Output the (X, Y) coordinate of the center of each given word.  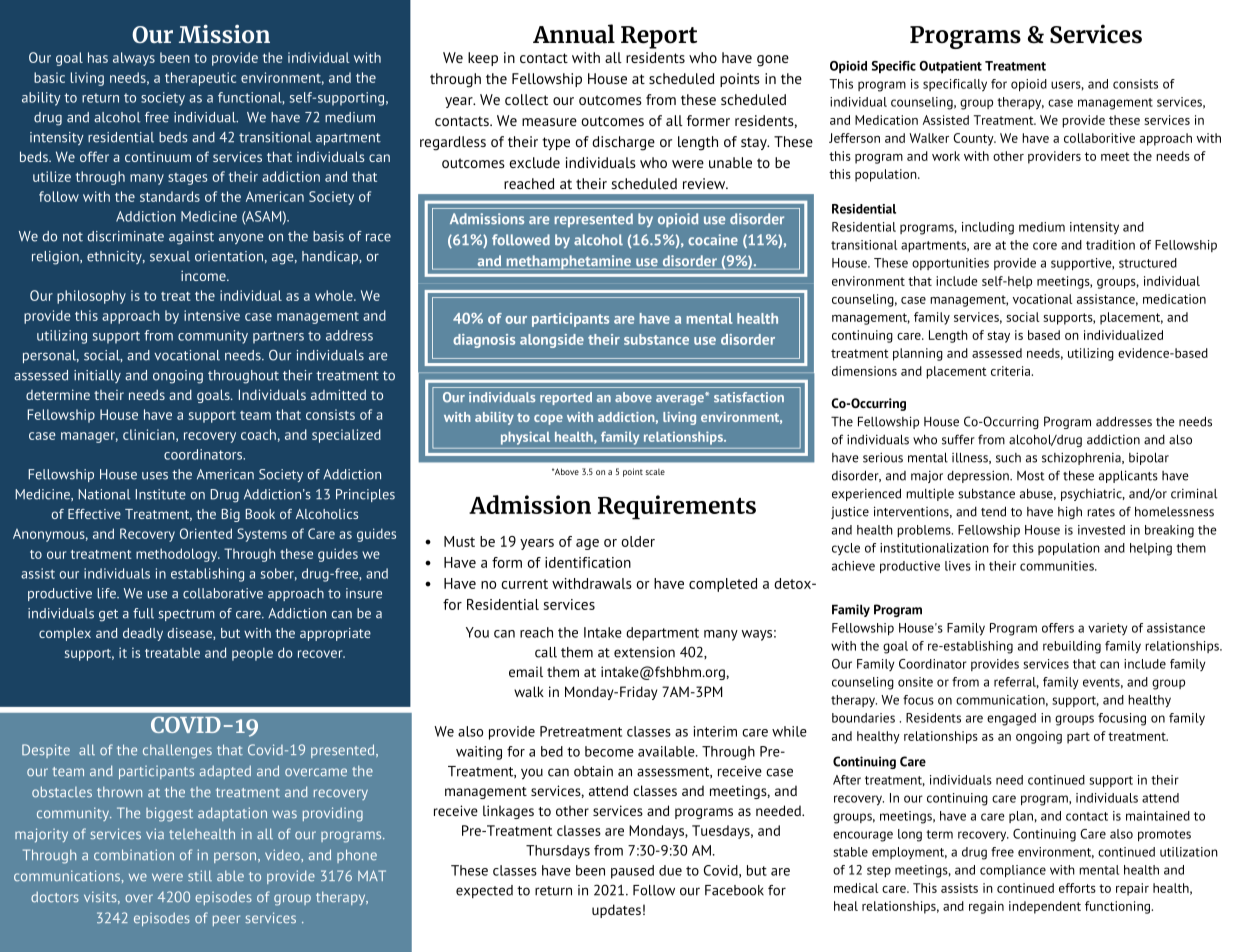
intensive (212, 315)
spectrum (186, 615)
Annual (574, 34)
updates (616, 911)
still (200, 876)
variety (1107, 629)
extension (644, 652)
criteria (1012, 371)
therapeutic (200, 79)
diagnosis (484, 341)
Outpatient (950, 67)
